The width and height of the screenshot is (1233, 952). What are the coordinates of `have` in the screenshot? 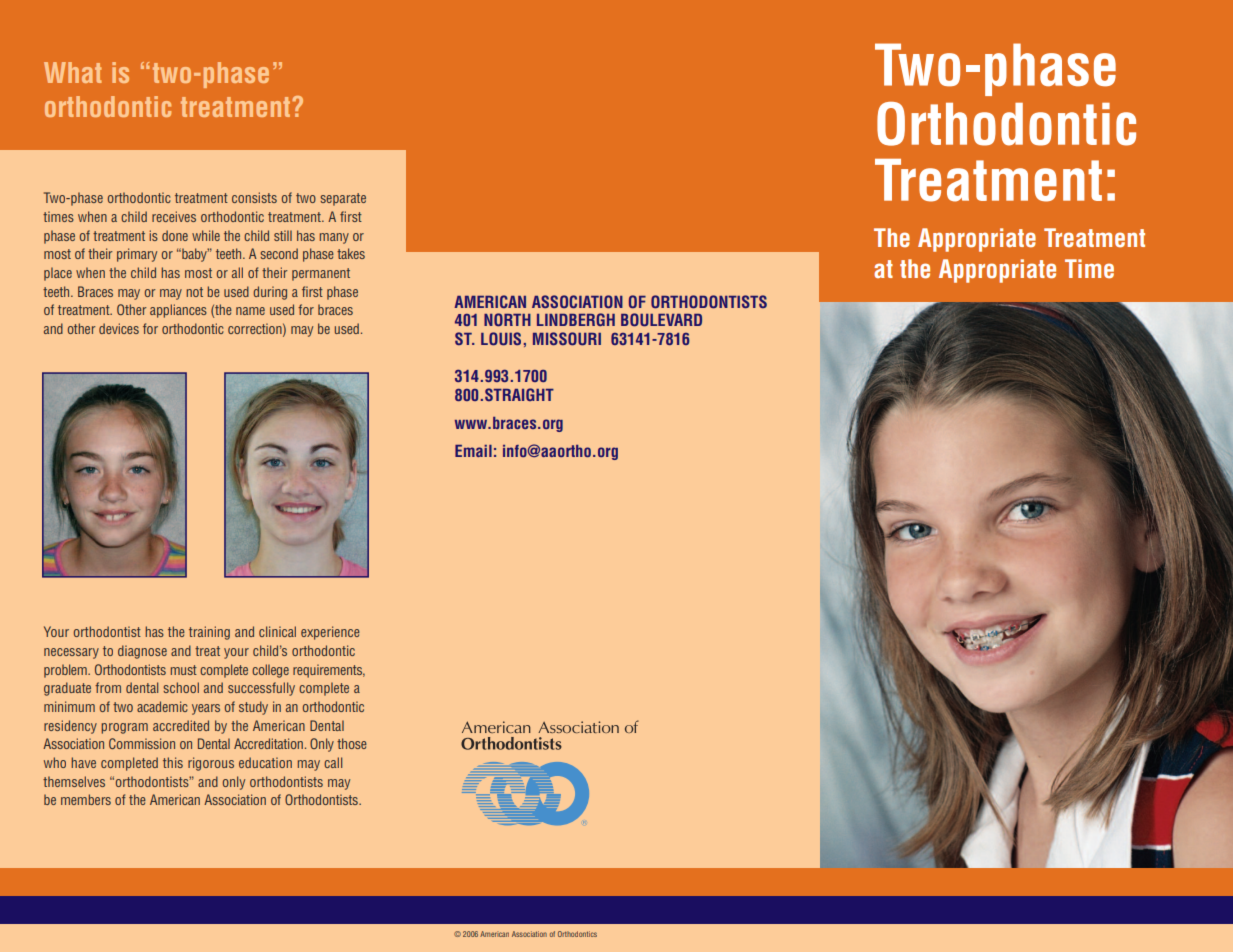 It's located at (83, 762).
